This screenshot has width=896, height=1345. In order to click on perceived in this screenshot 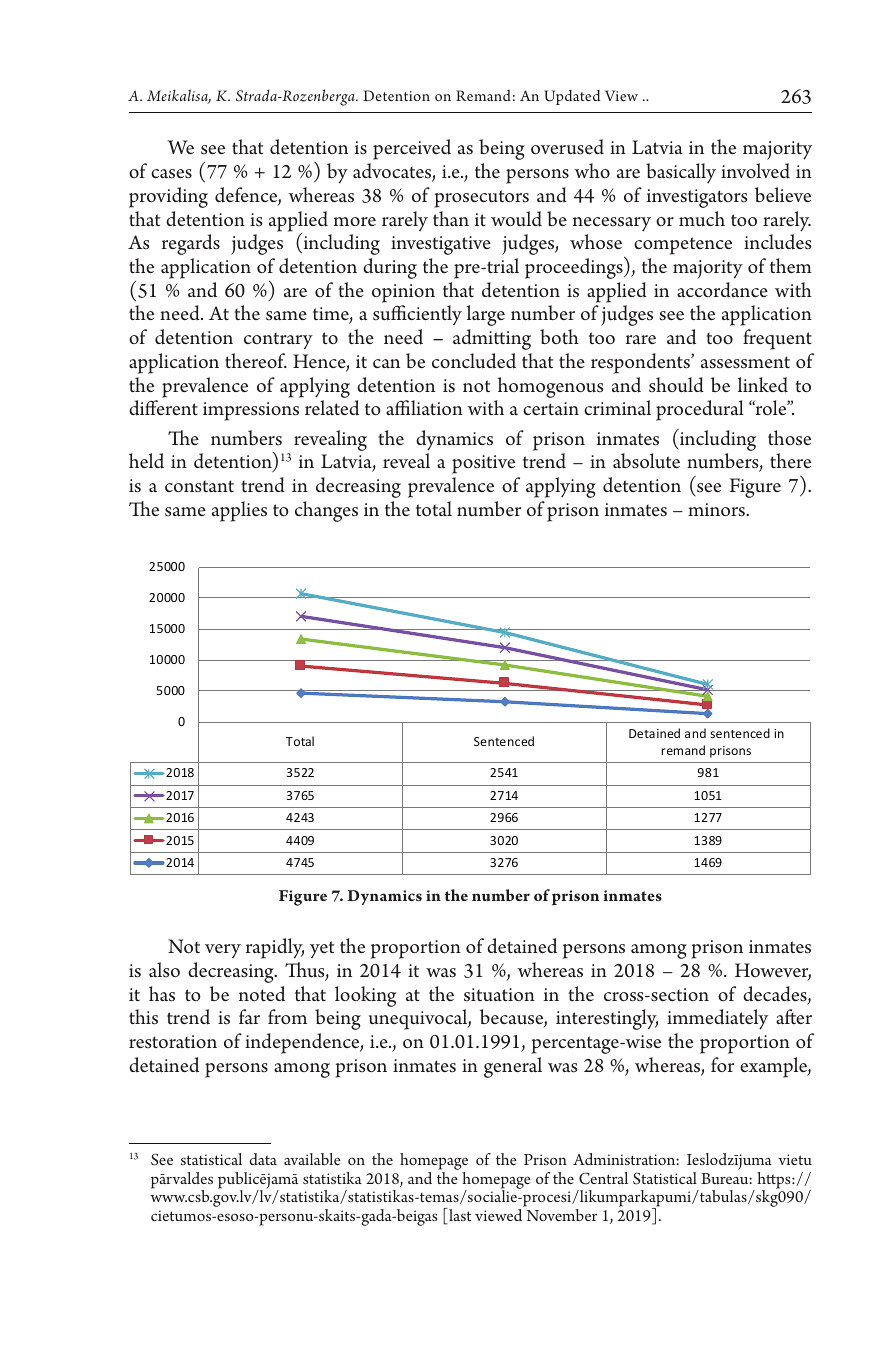, I will do `click(412, 149)`.
